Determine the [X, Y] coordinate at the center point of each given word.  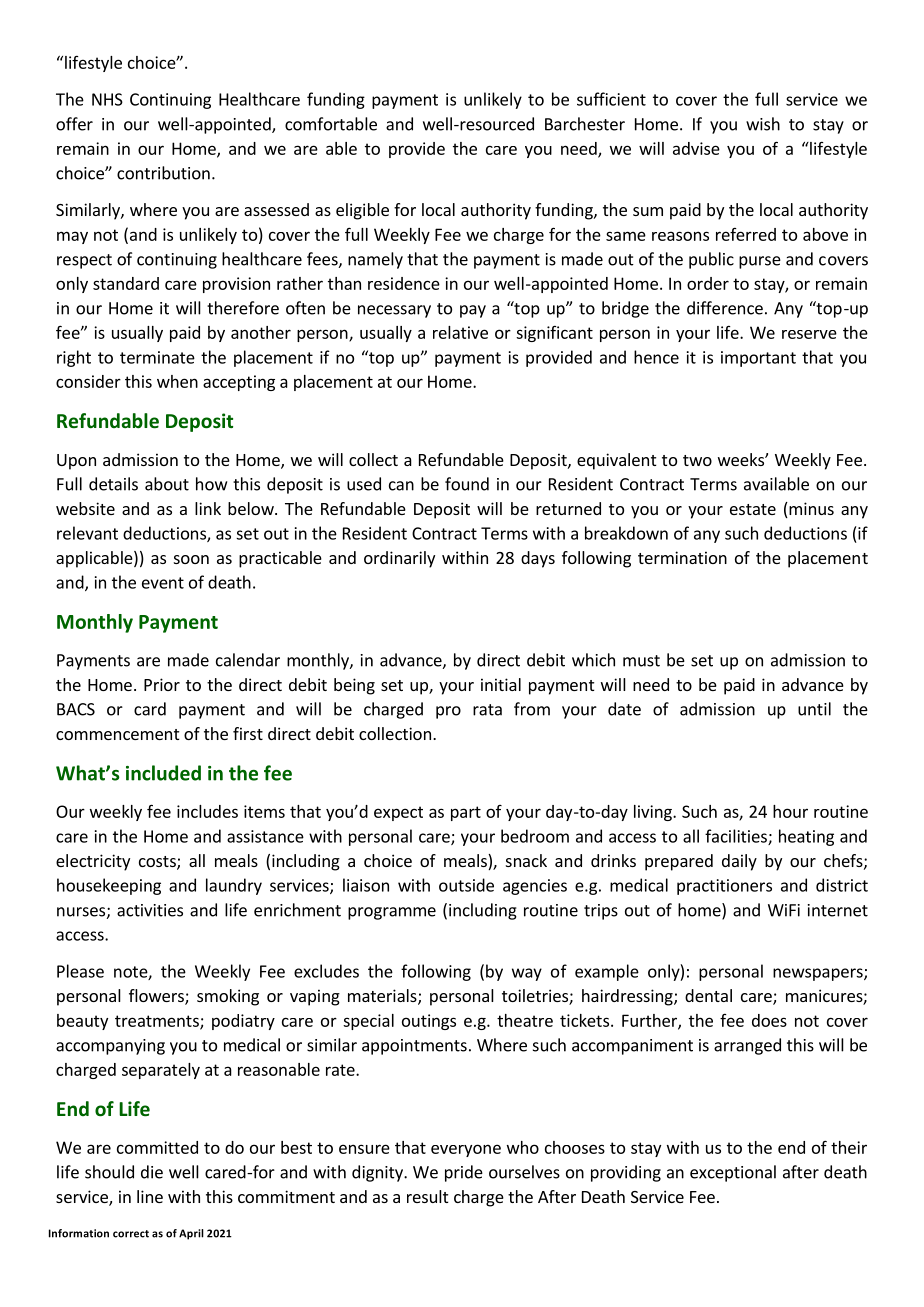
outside [466, 885]
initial [501, 684]
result [427, 1196]
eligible [362, 211]
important [758, 359]
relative [460, 332]
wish [763, 124]
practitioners [724, 887]
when [177, 381]
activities [150, 910]
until [814, 709]
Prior [162, 684]
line [150, 1196]
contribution [163, 173]
